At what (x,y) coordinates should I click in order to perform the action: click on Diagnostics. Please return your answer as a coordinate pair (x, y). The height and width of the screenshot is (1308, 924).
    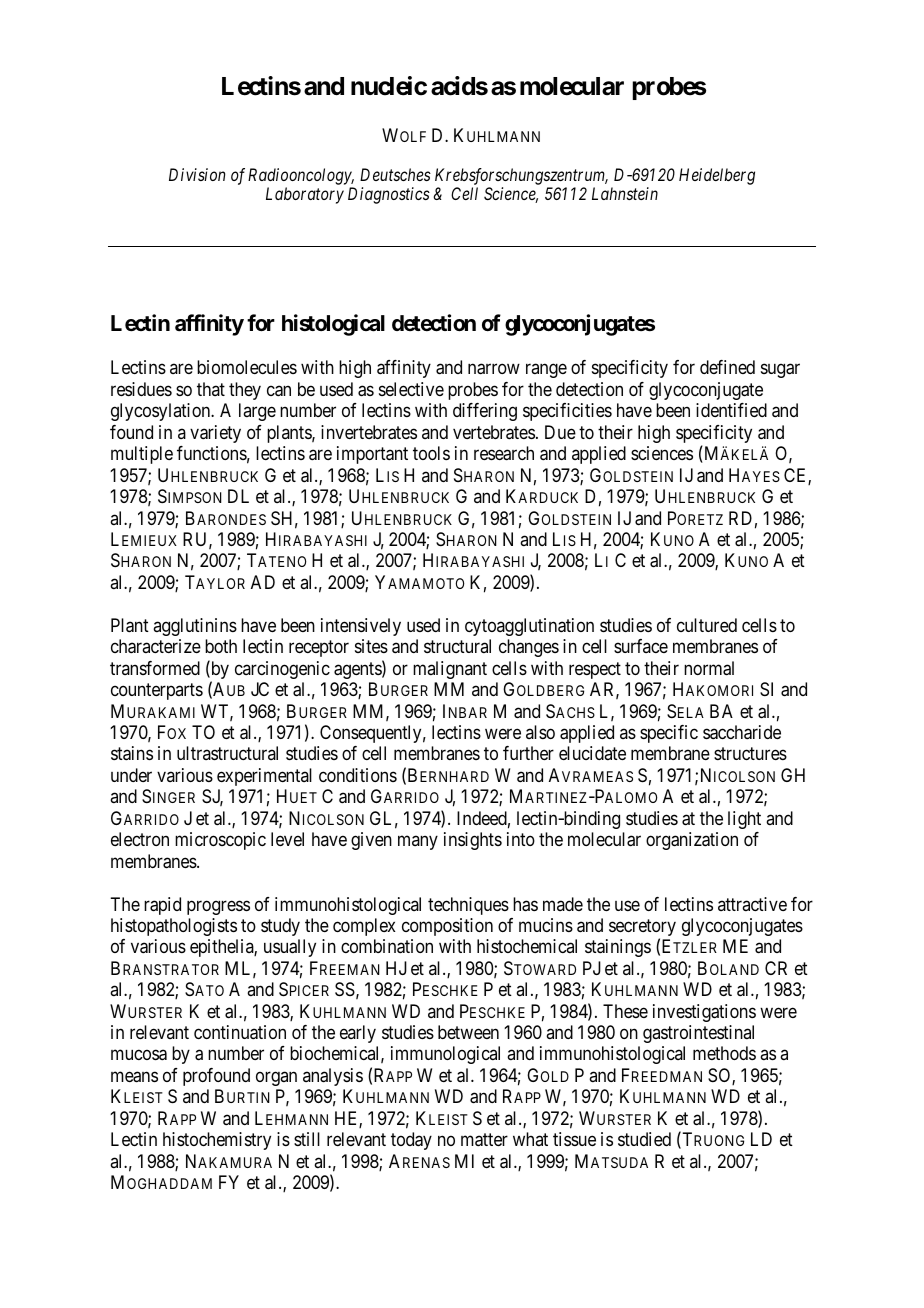
    Looking at the image, I should click on (389, 195).
